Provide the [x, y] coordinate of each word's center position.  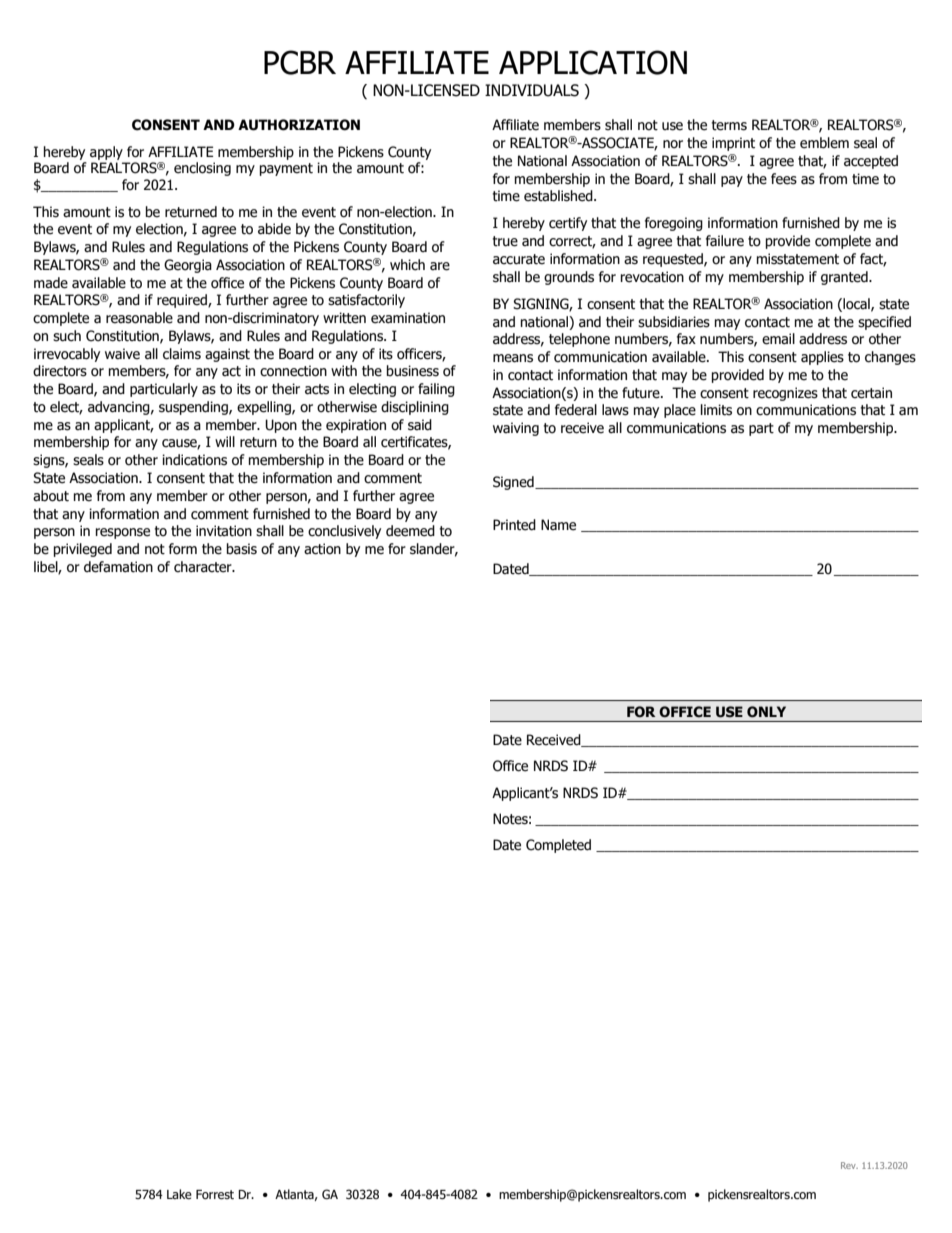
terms [729, 125]
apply [106, 153]
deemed [410, 531]
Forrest [215, 1194]
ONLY [766, 712]
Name [558, 525]
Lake [179, 1194]
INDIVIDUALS [532, 90]
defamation [118, 567]
